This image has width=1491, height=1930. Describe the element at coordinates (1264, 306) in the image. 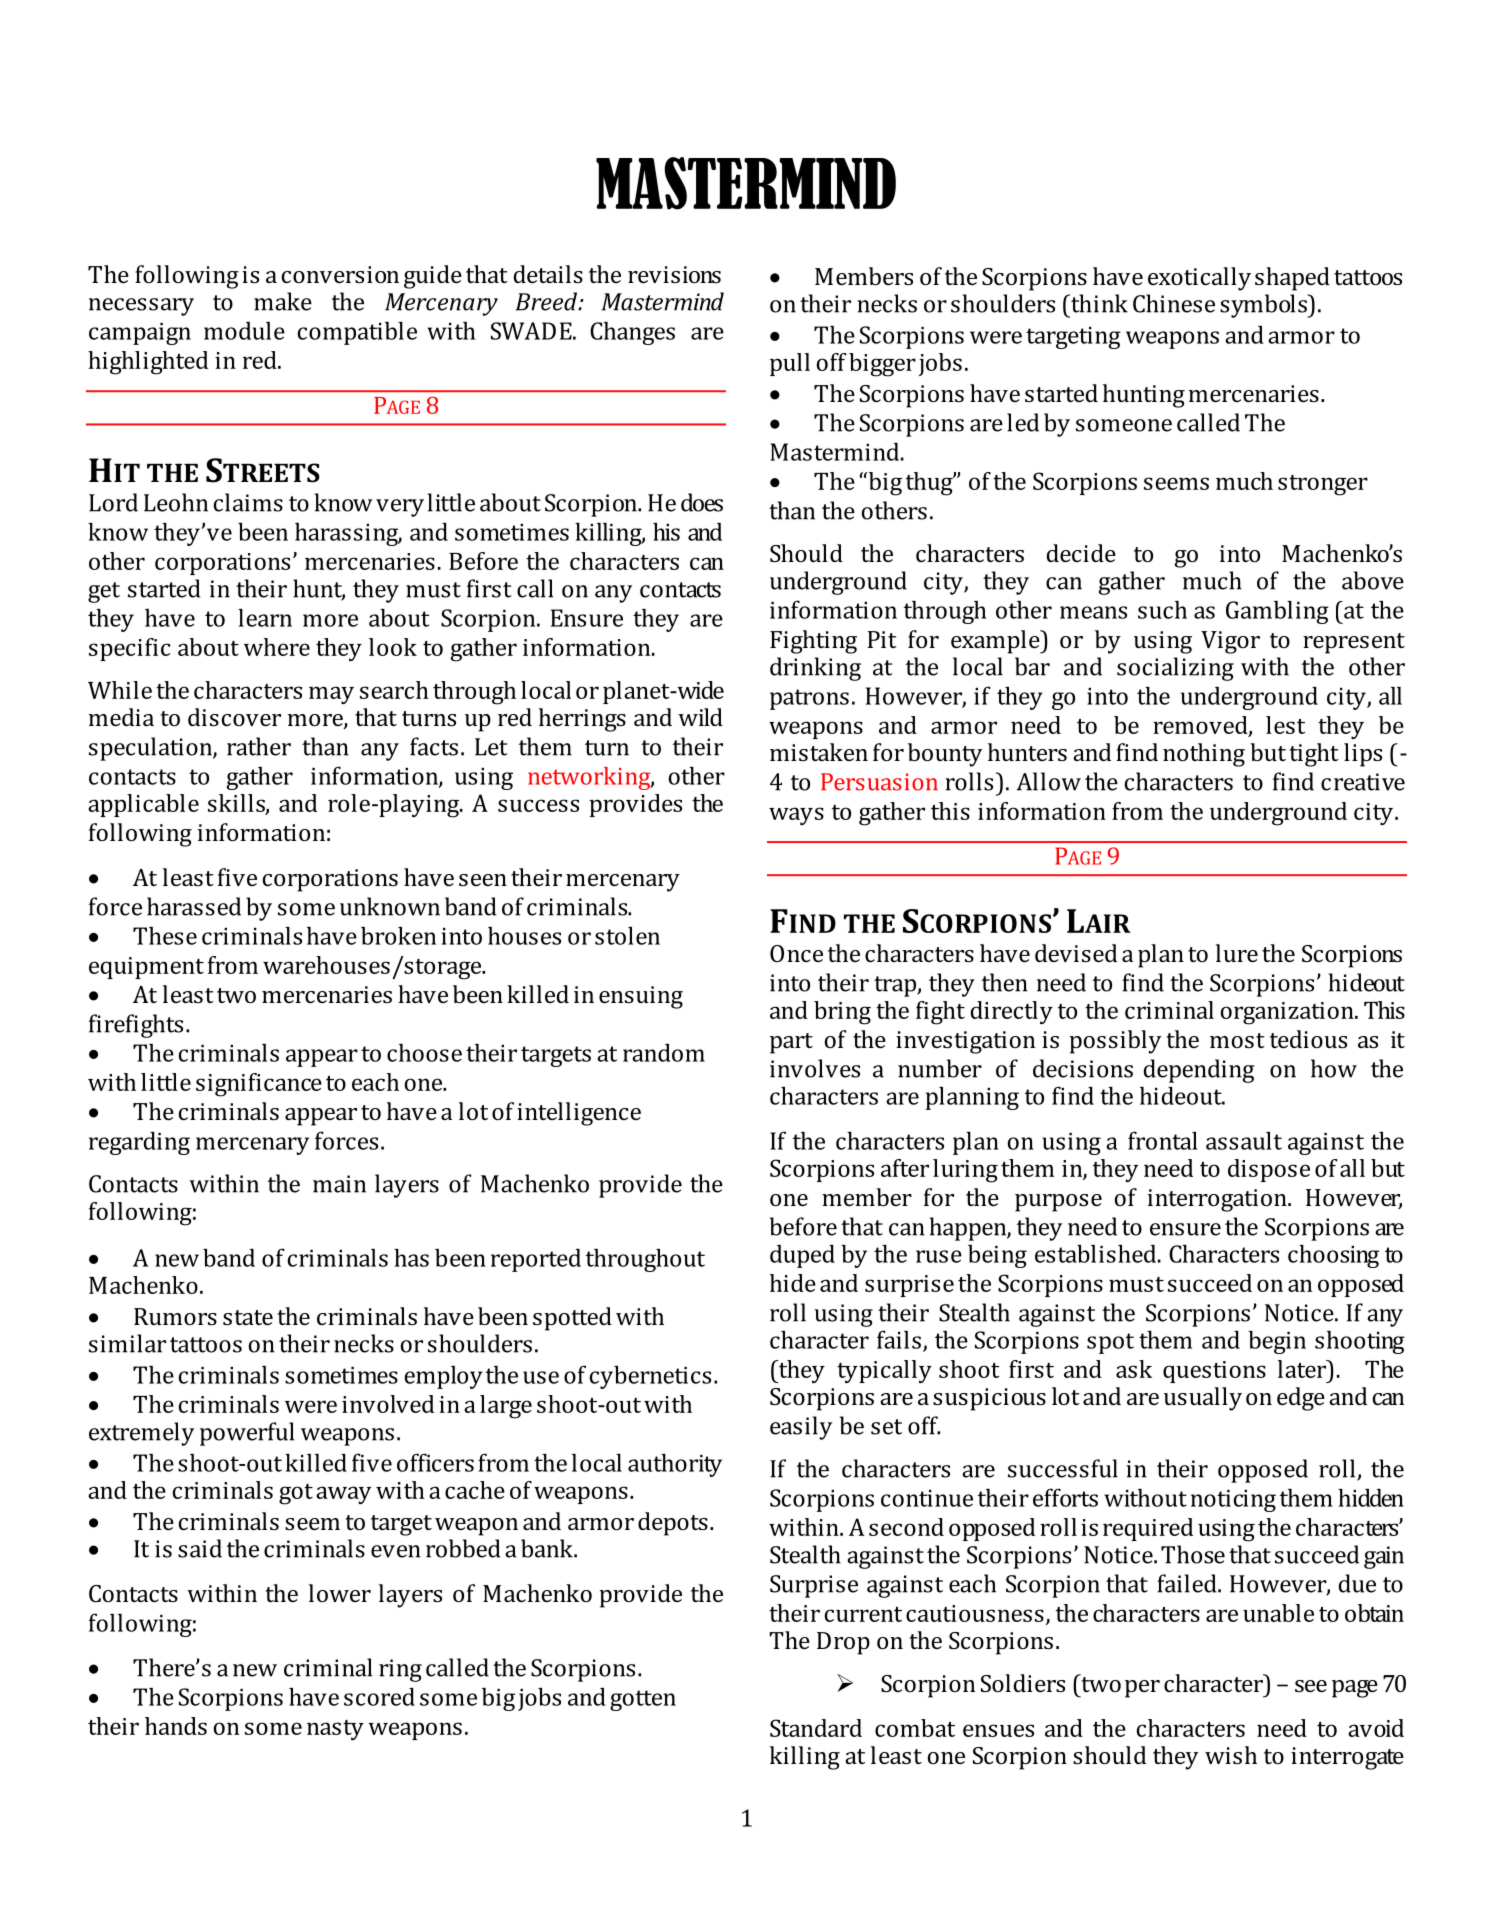

I see `symbols` at that location.
